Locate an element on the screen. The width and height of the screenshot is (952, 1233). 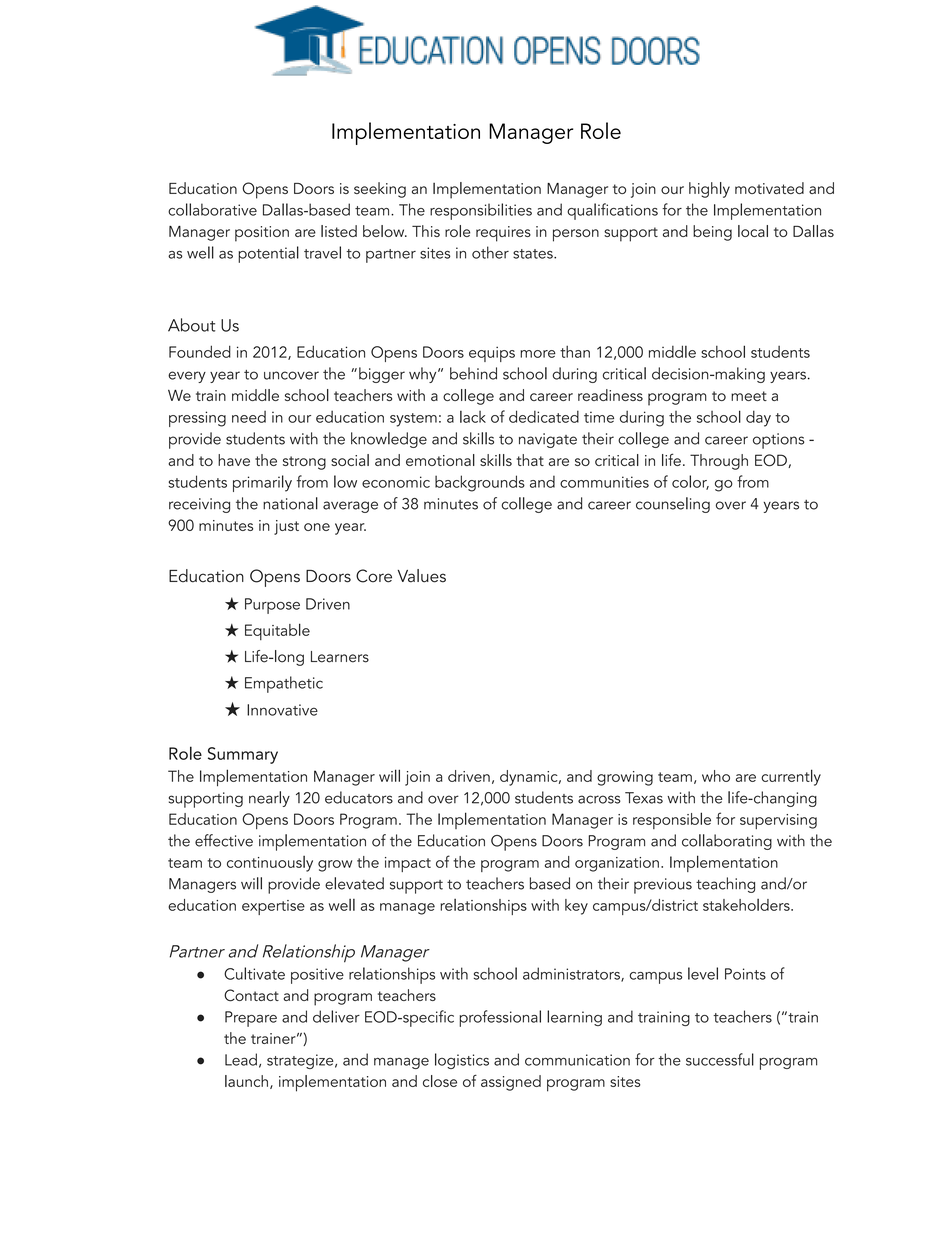
position is located at coordinates (262, 234).
